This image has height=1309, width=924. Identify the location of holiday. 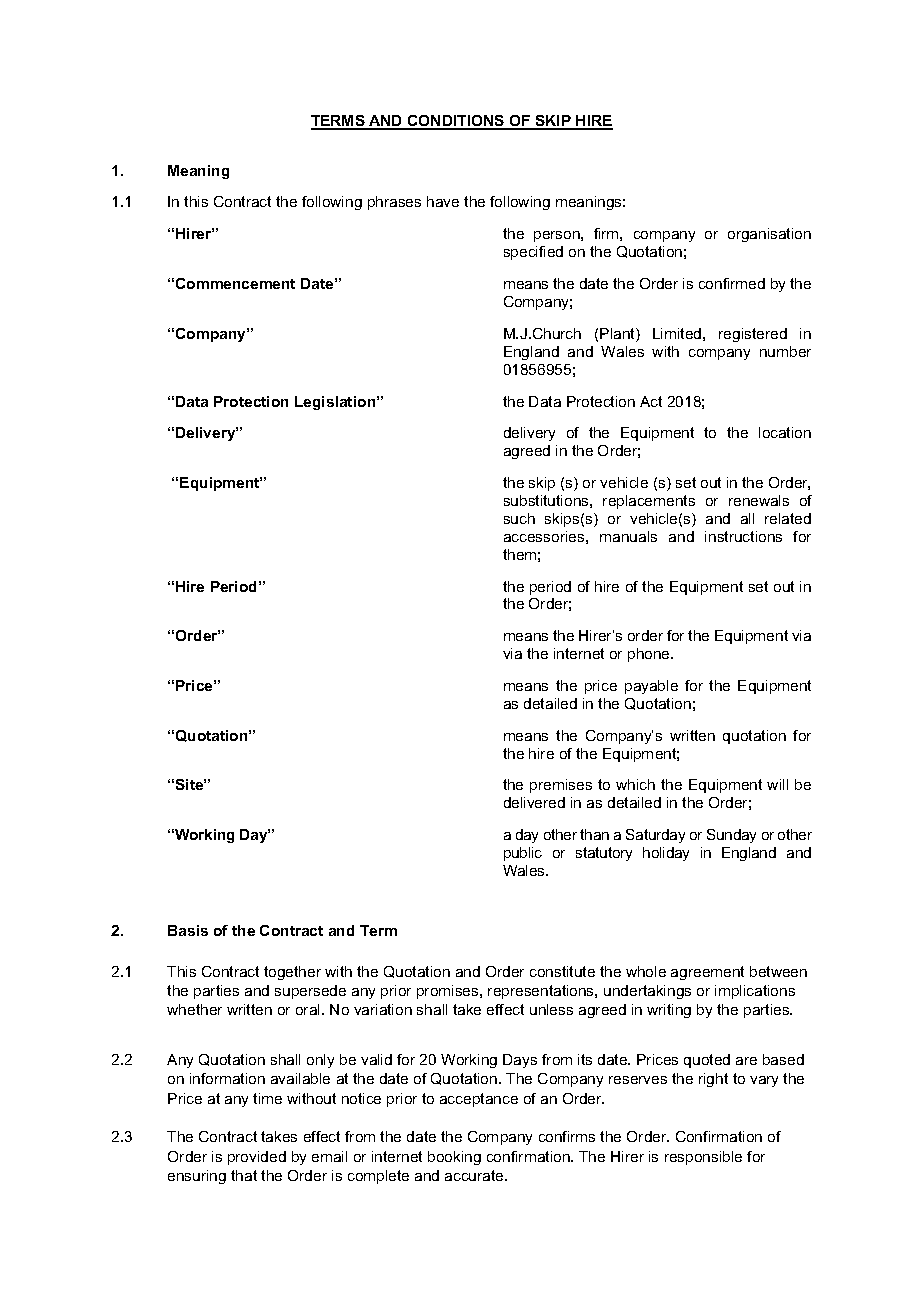
(666, 854).
